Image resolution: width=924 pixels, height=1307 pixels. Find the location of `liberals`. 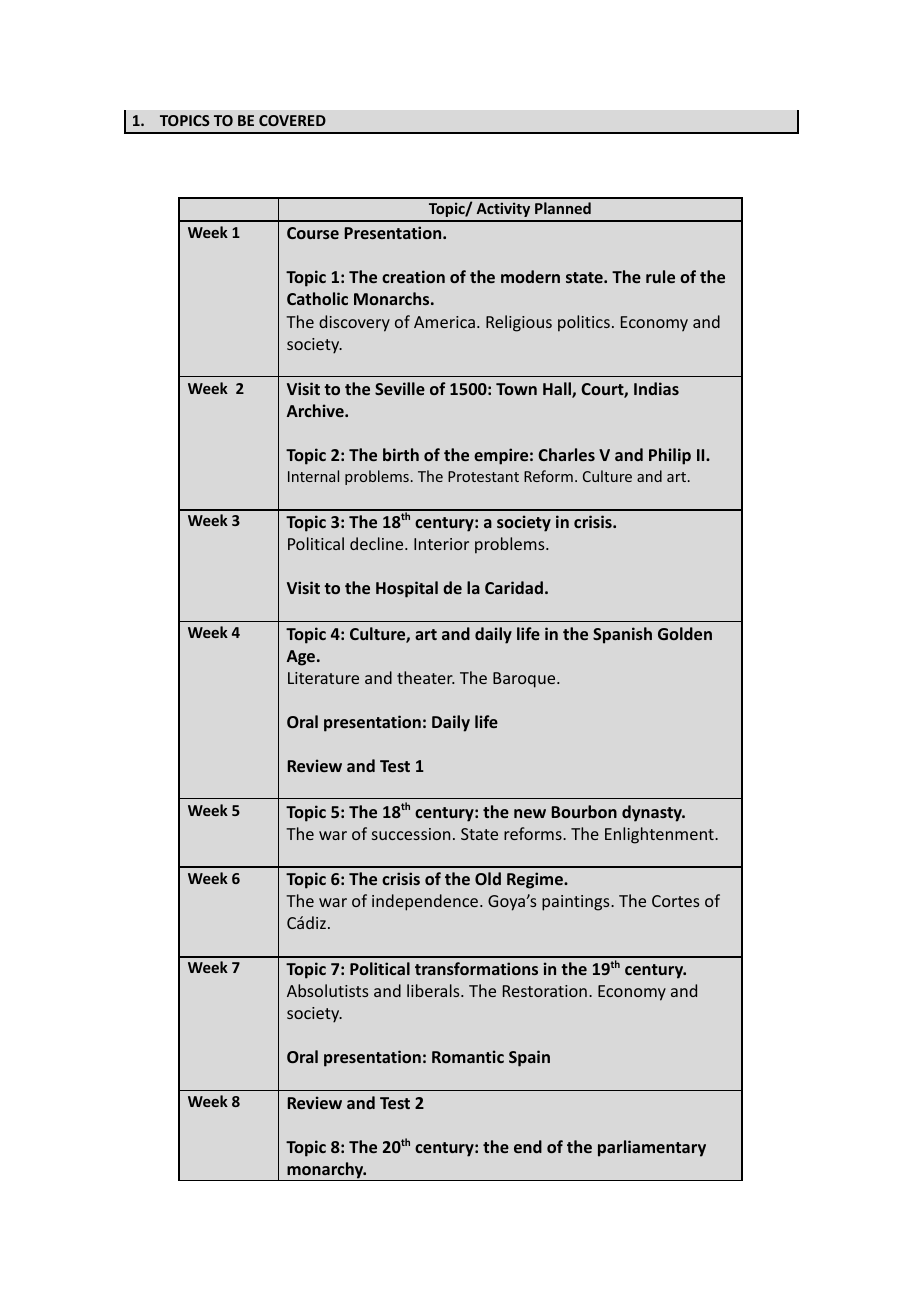

liberals is located at coordinates (434, 990).
